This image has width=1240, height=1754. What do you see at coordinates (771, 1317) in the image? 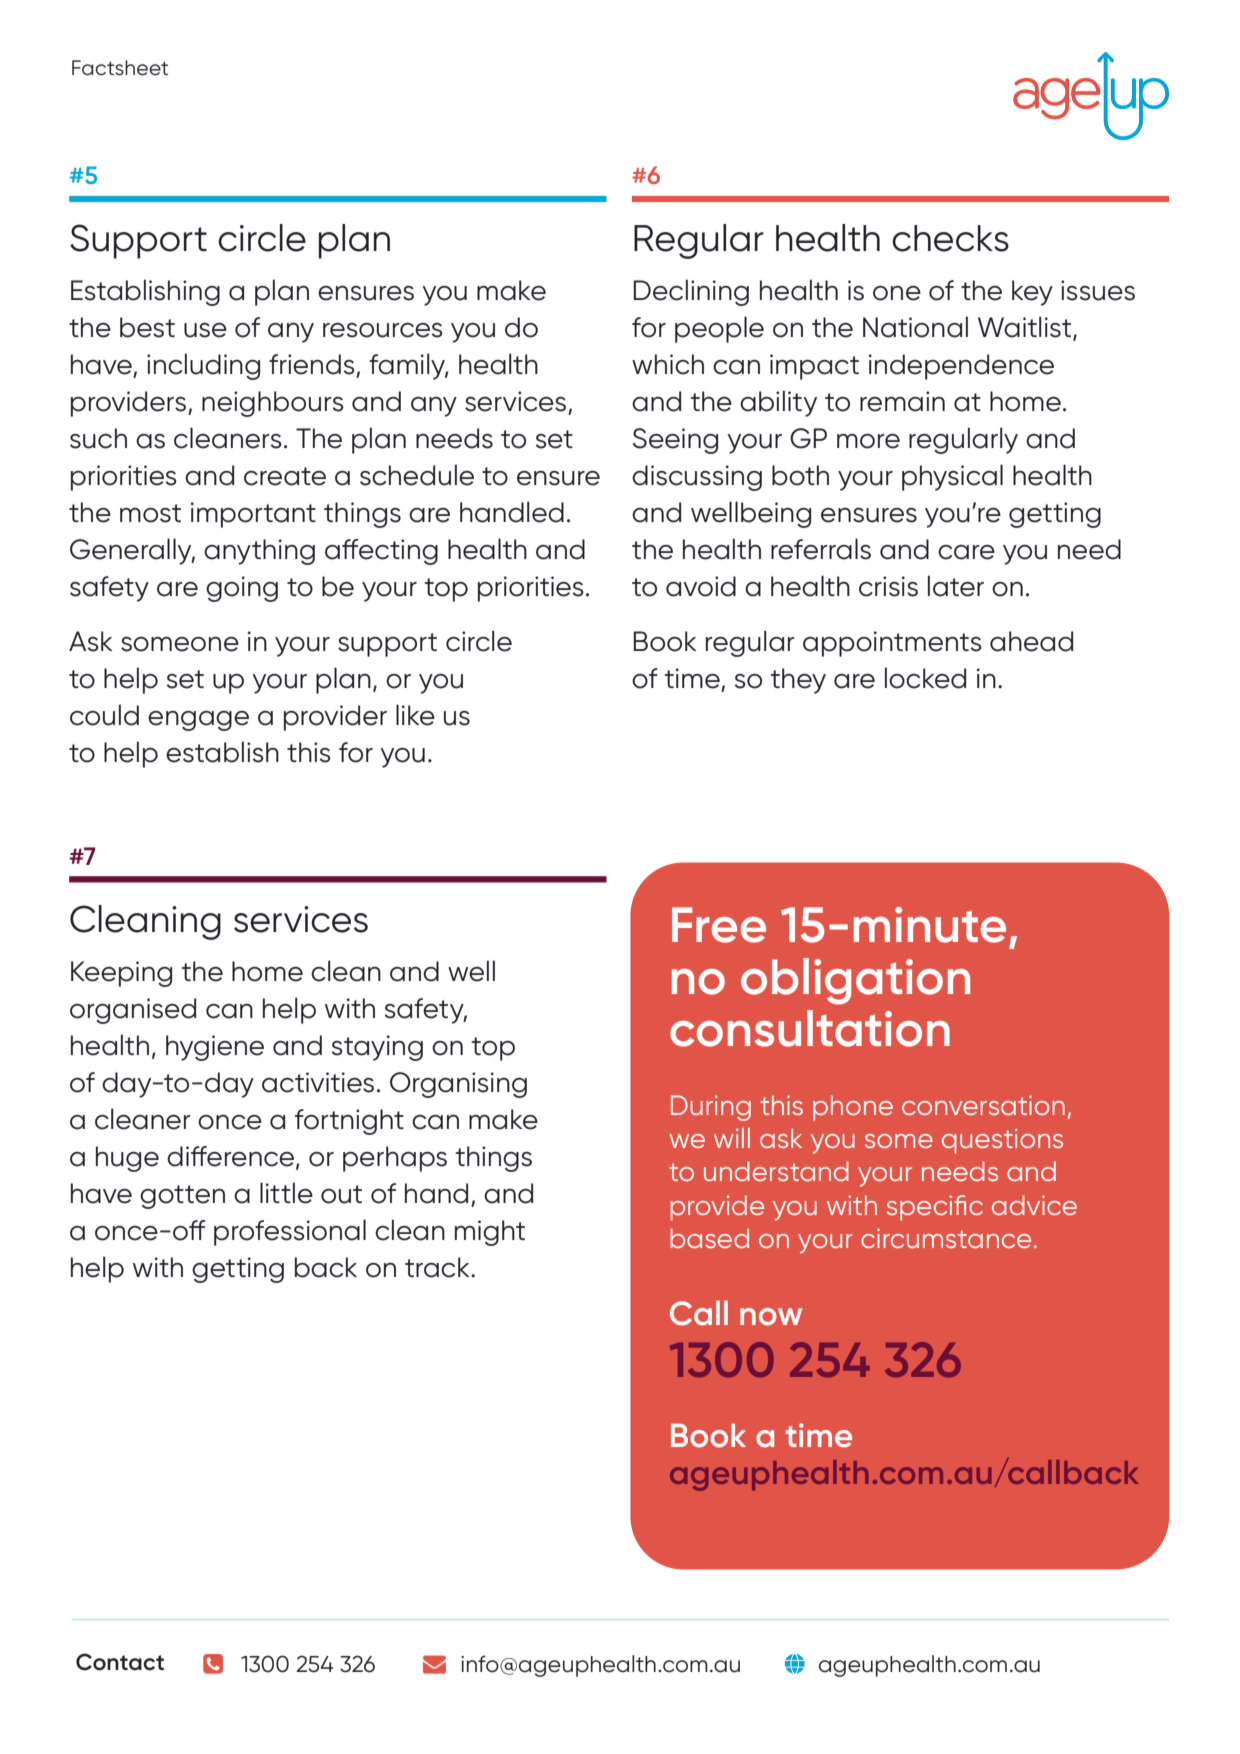
I see `now` at bounding box center [771, 1317].
